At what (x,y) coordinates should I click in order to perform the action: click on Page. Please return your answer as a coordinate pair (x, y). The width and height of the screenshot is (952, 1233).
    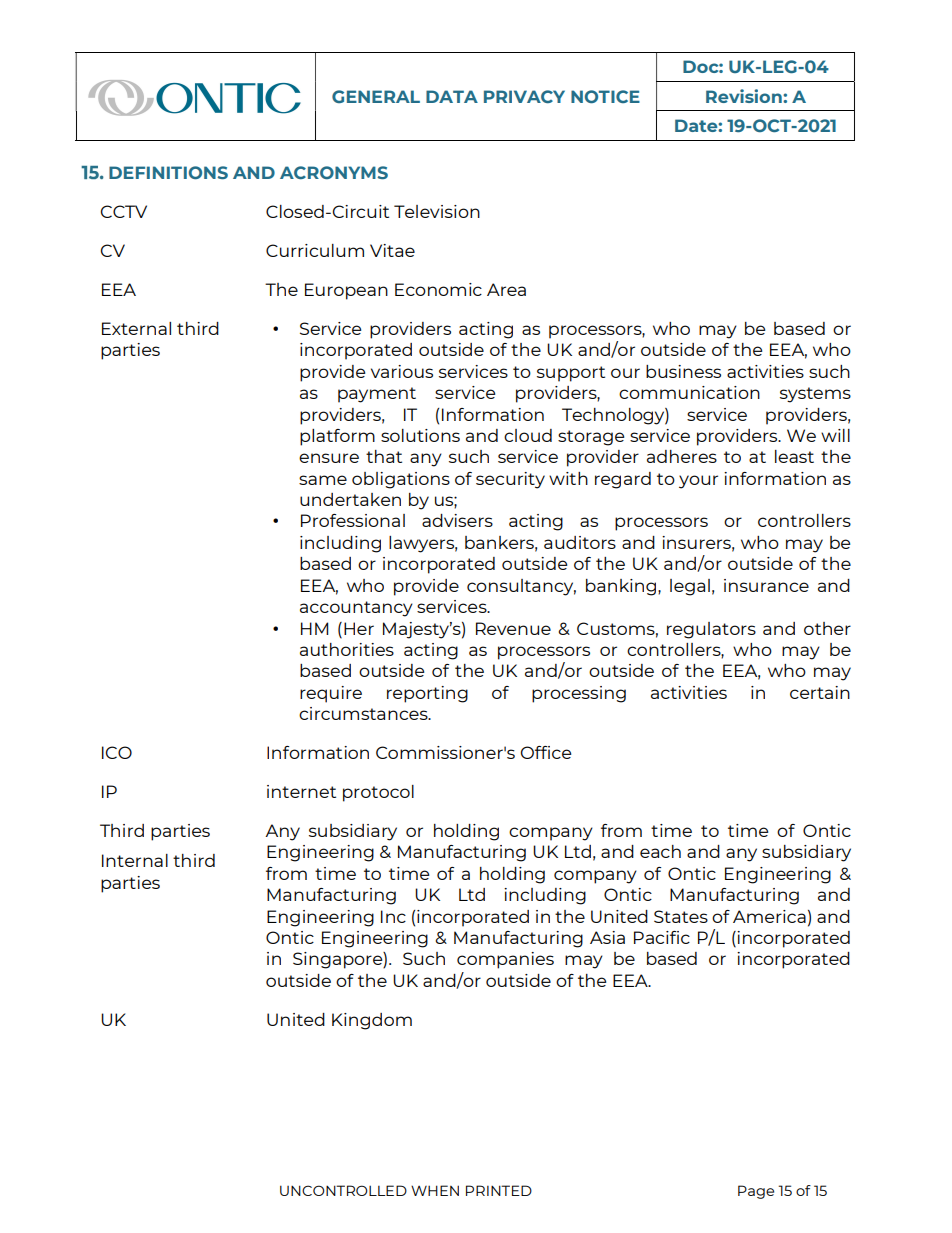
    Looking at the image, I should click on (756, 1192).
